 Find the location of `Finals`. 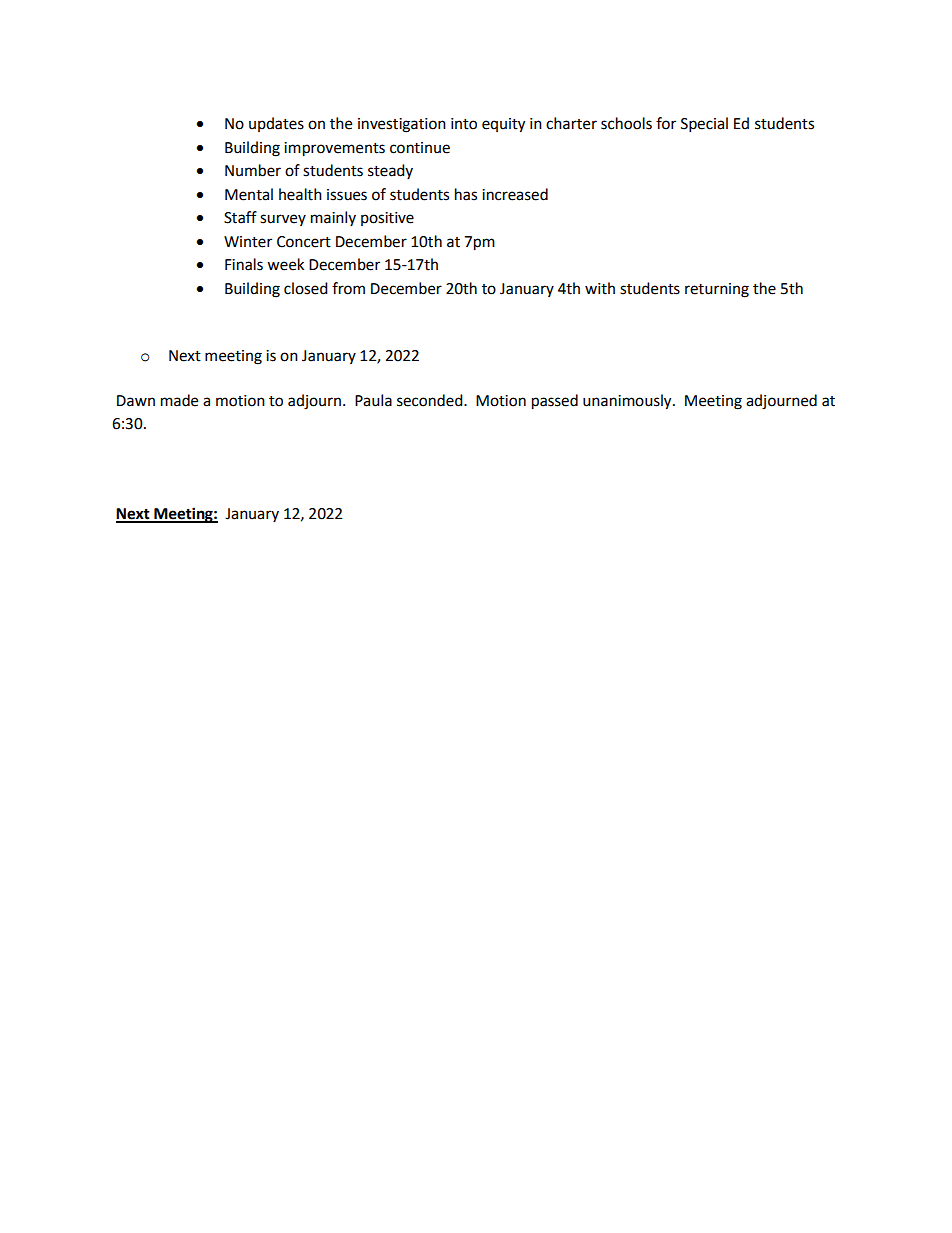

Finals is located at coordinates (244, 264).
